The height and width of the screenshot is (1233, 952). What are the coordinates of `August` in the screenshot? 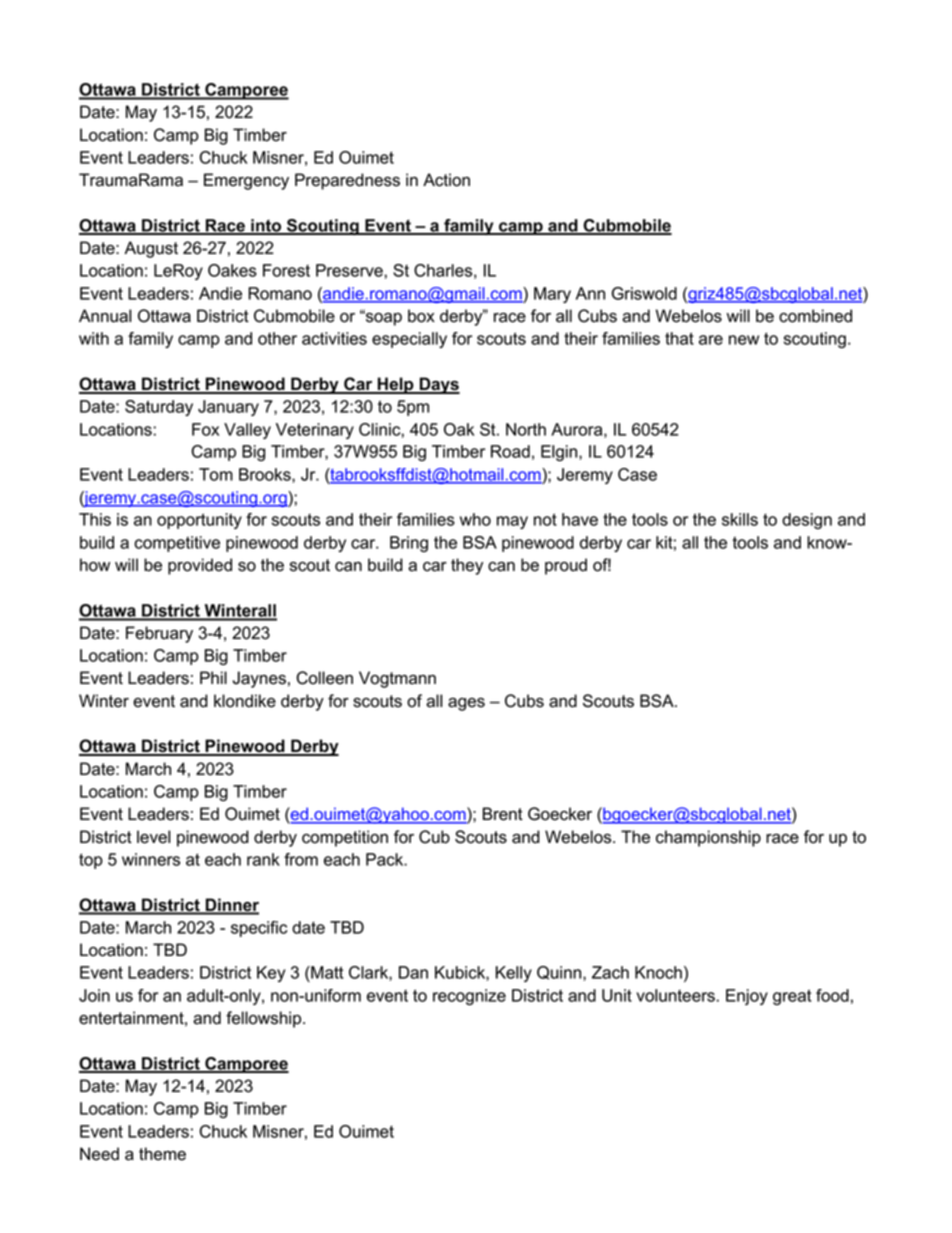 It's located at (151, 249).
